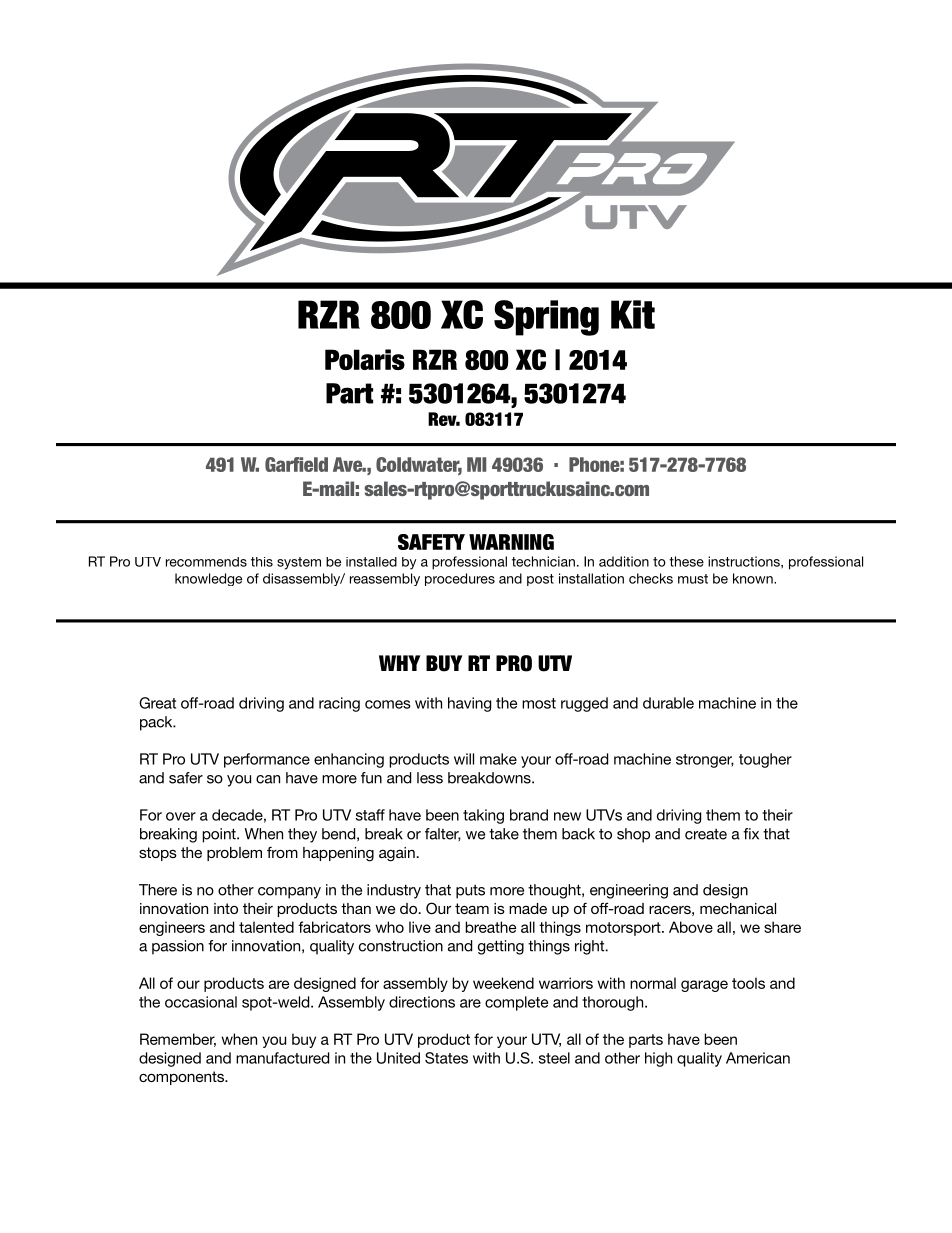 The image size is (952, 1233). Describe the element at coordinates (668, 703) in the page. I see `durable` at that location.
